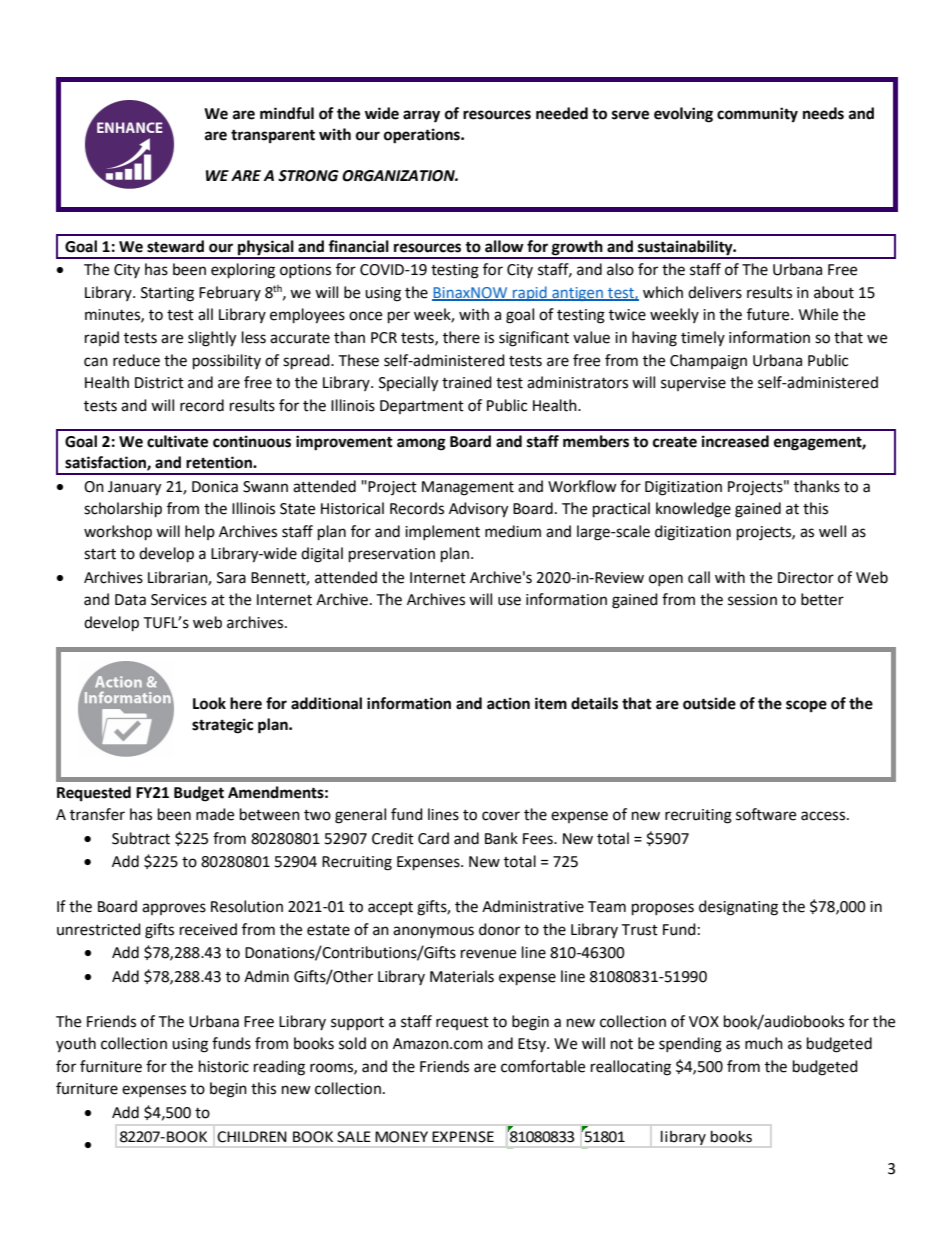  Describe the element at coordinates (735, 441) in the page. I see `increased` at that location.
